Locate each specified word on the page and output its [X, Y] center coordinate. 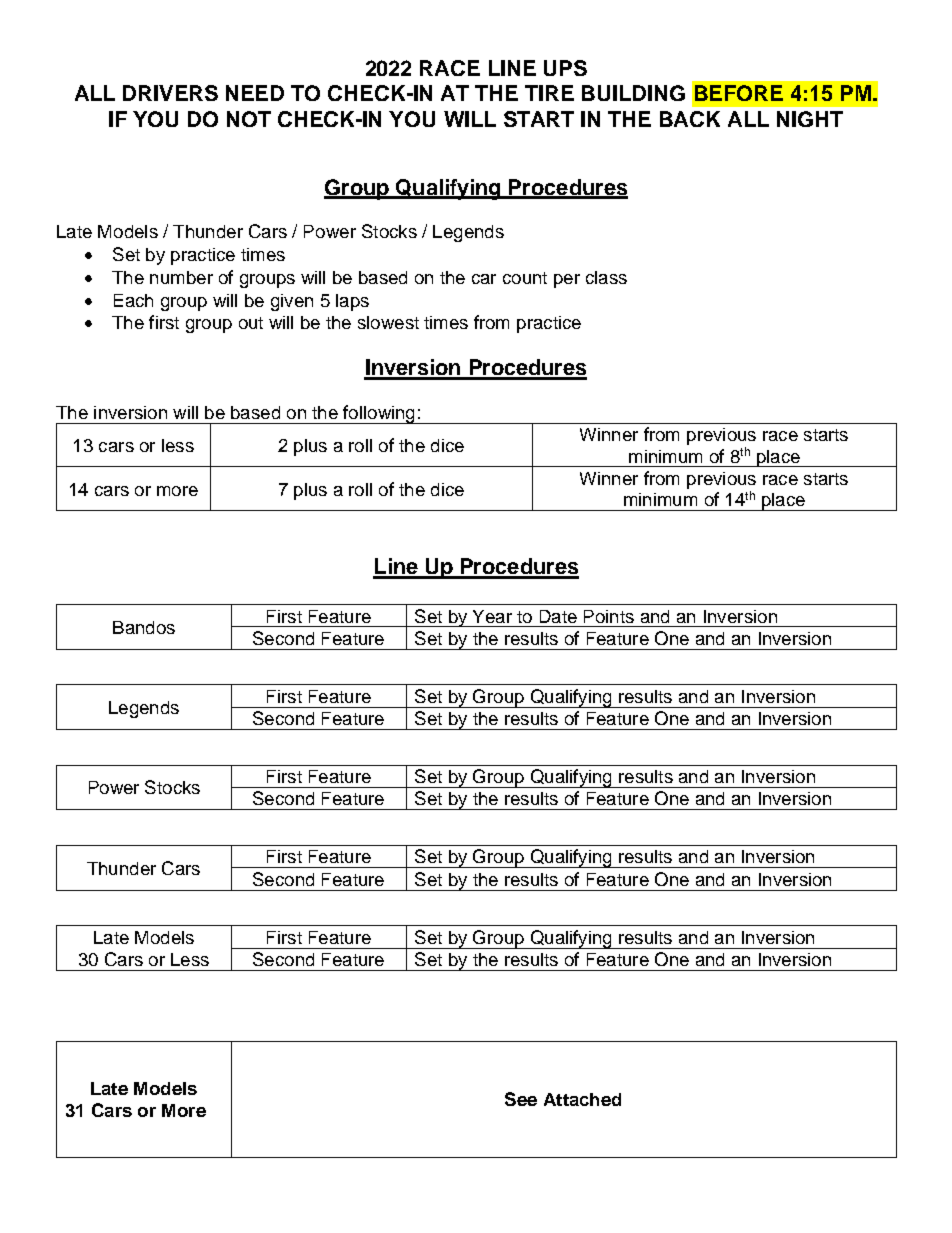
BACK [690, 119]
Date [558, 616]
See [521, 1099]
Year [492, 616]
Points [609, 616]
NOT [249, 119]
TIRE [549, 93]
